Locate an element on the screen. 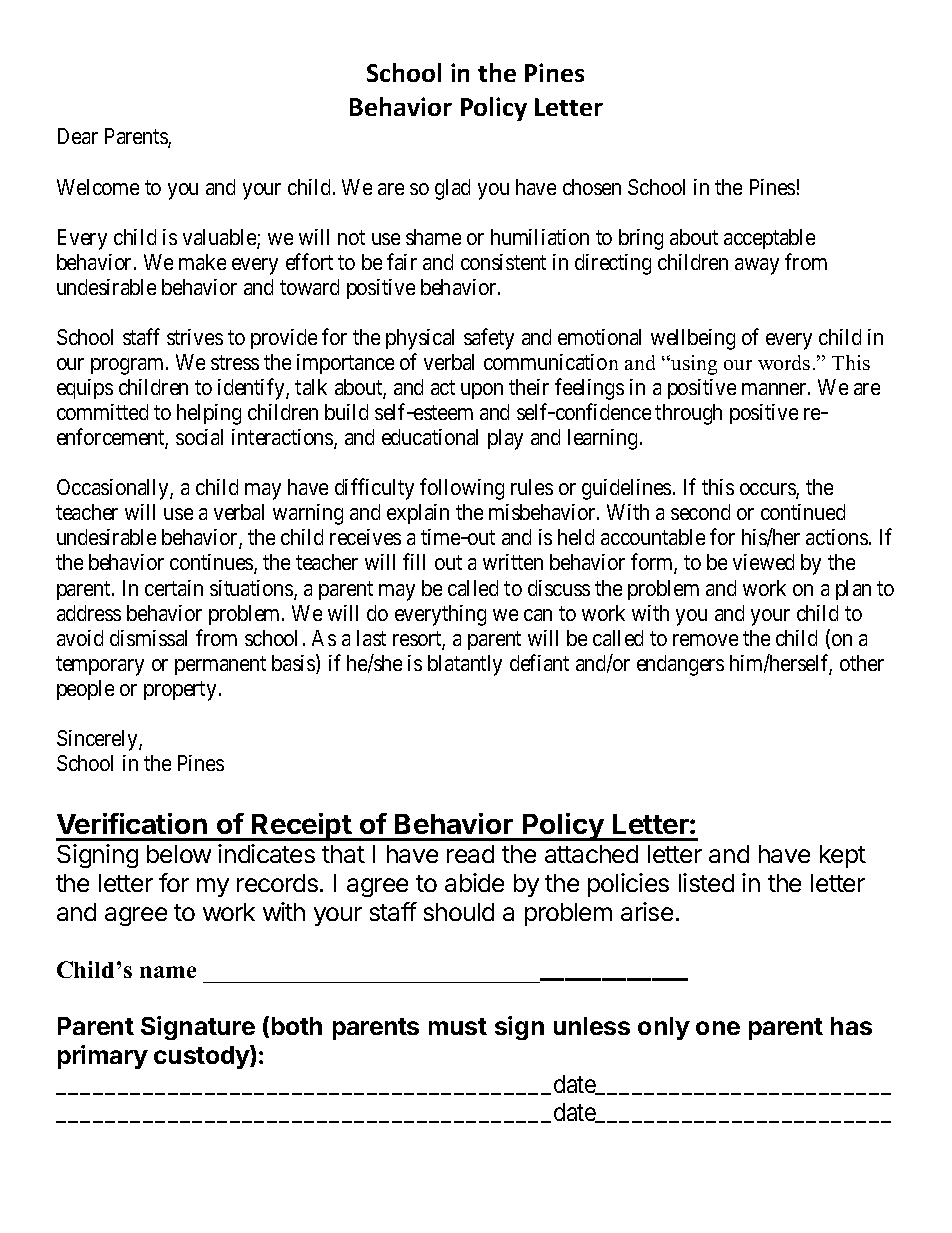  viewed is located at coordinates (763, 562).
